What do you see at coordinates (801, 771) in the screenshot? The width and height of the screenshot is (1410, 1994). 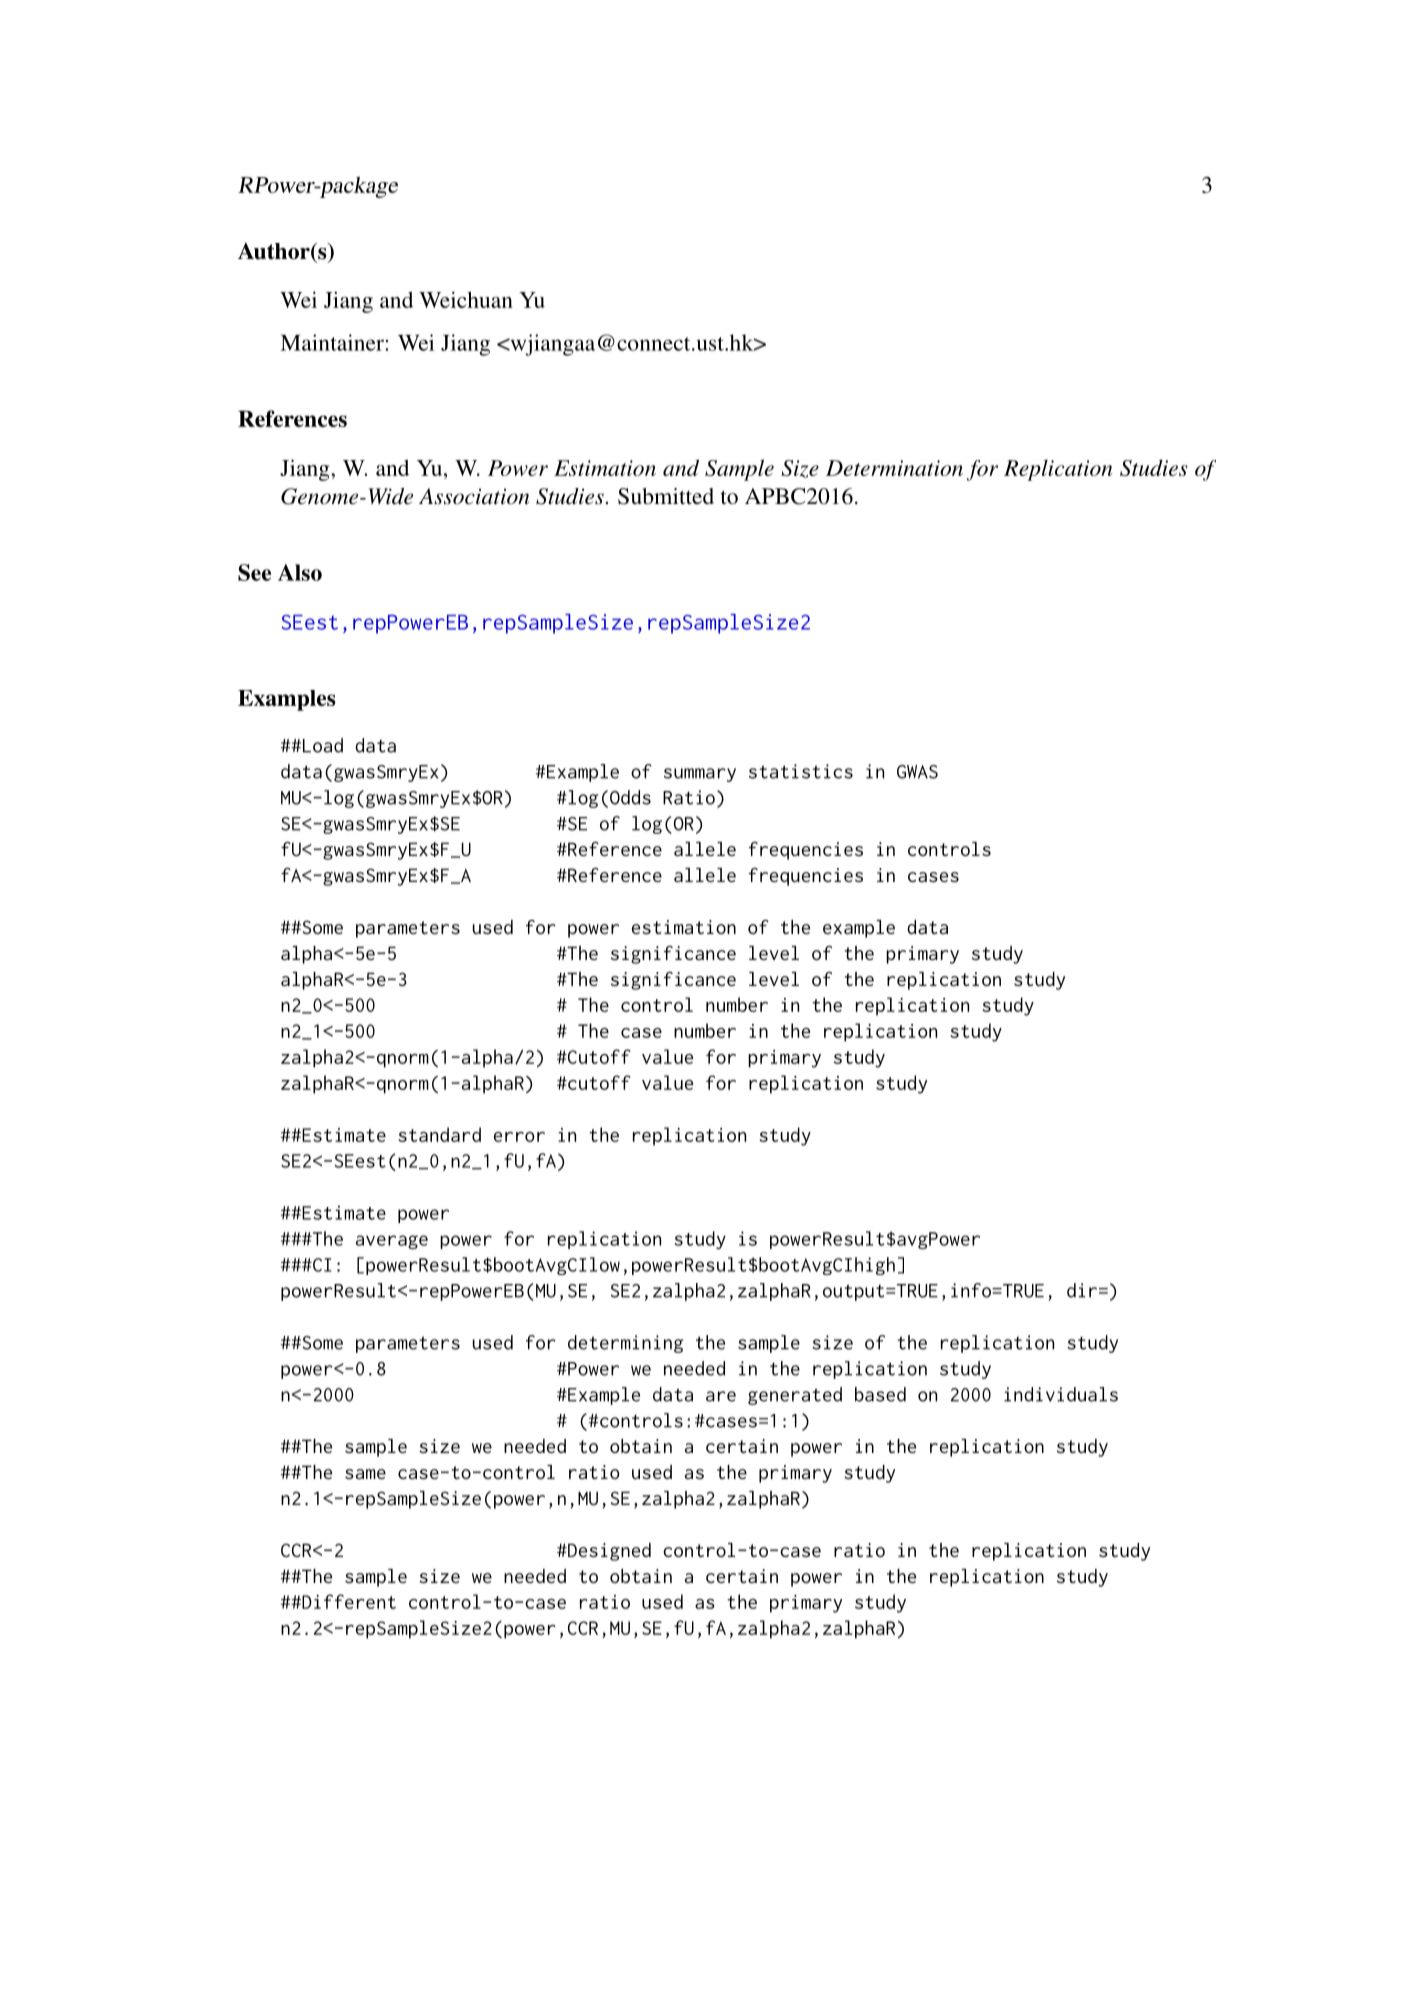 I see `statistics` at bounding box center [801, 771].
